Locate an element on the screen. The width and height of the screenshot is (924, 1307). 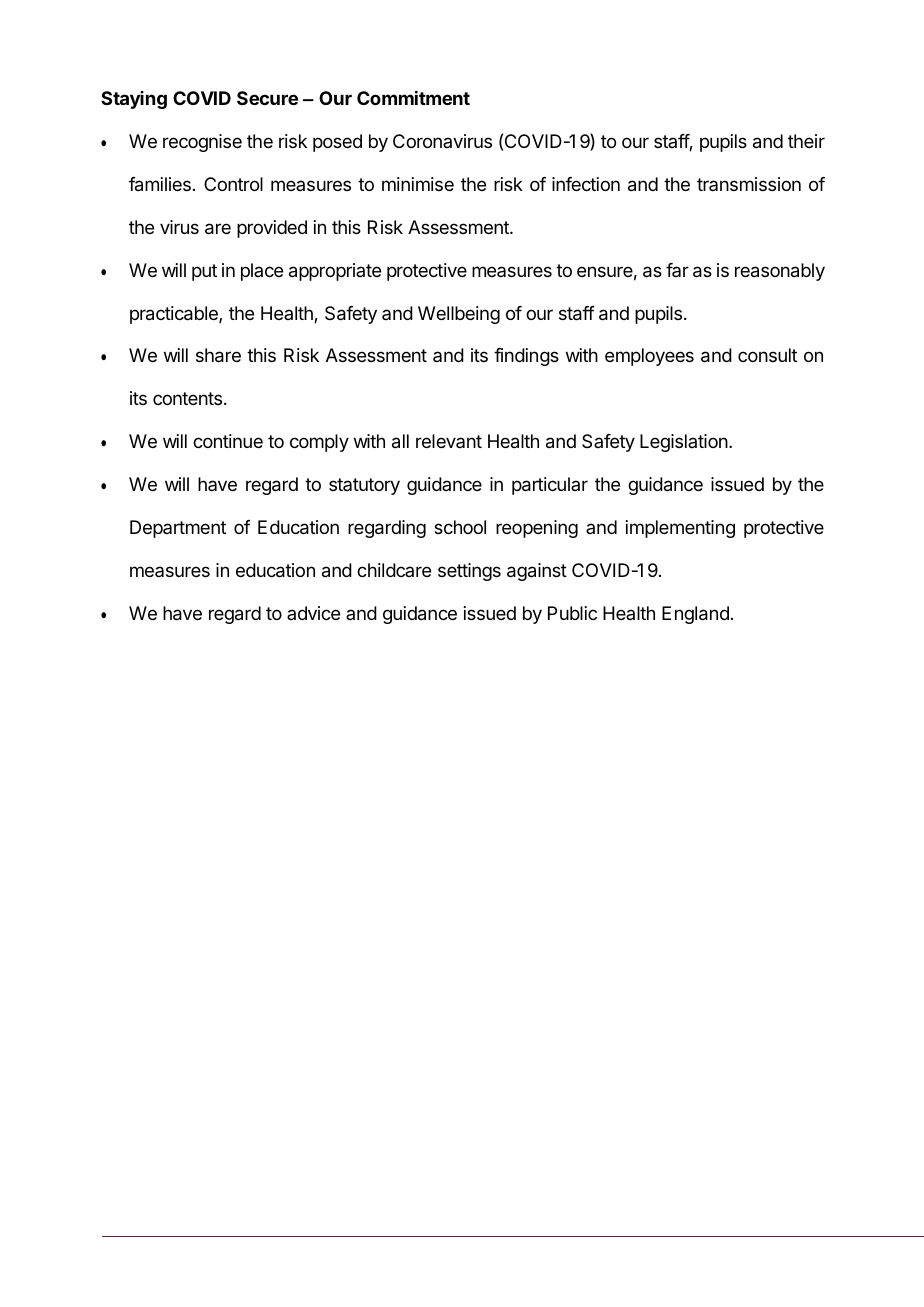
consult is located at coordinates (767, 355).
